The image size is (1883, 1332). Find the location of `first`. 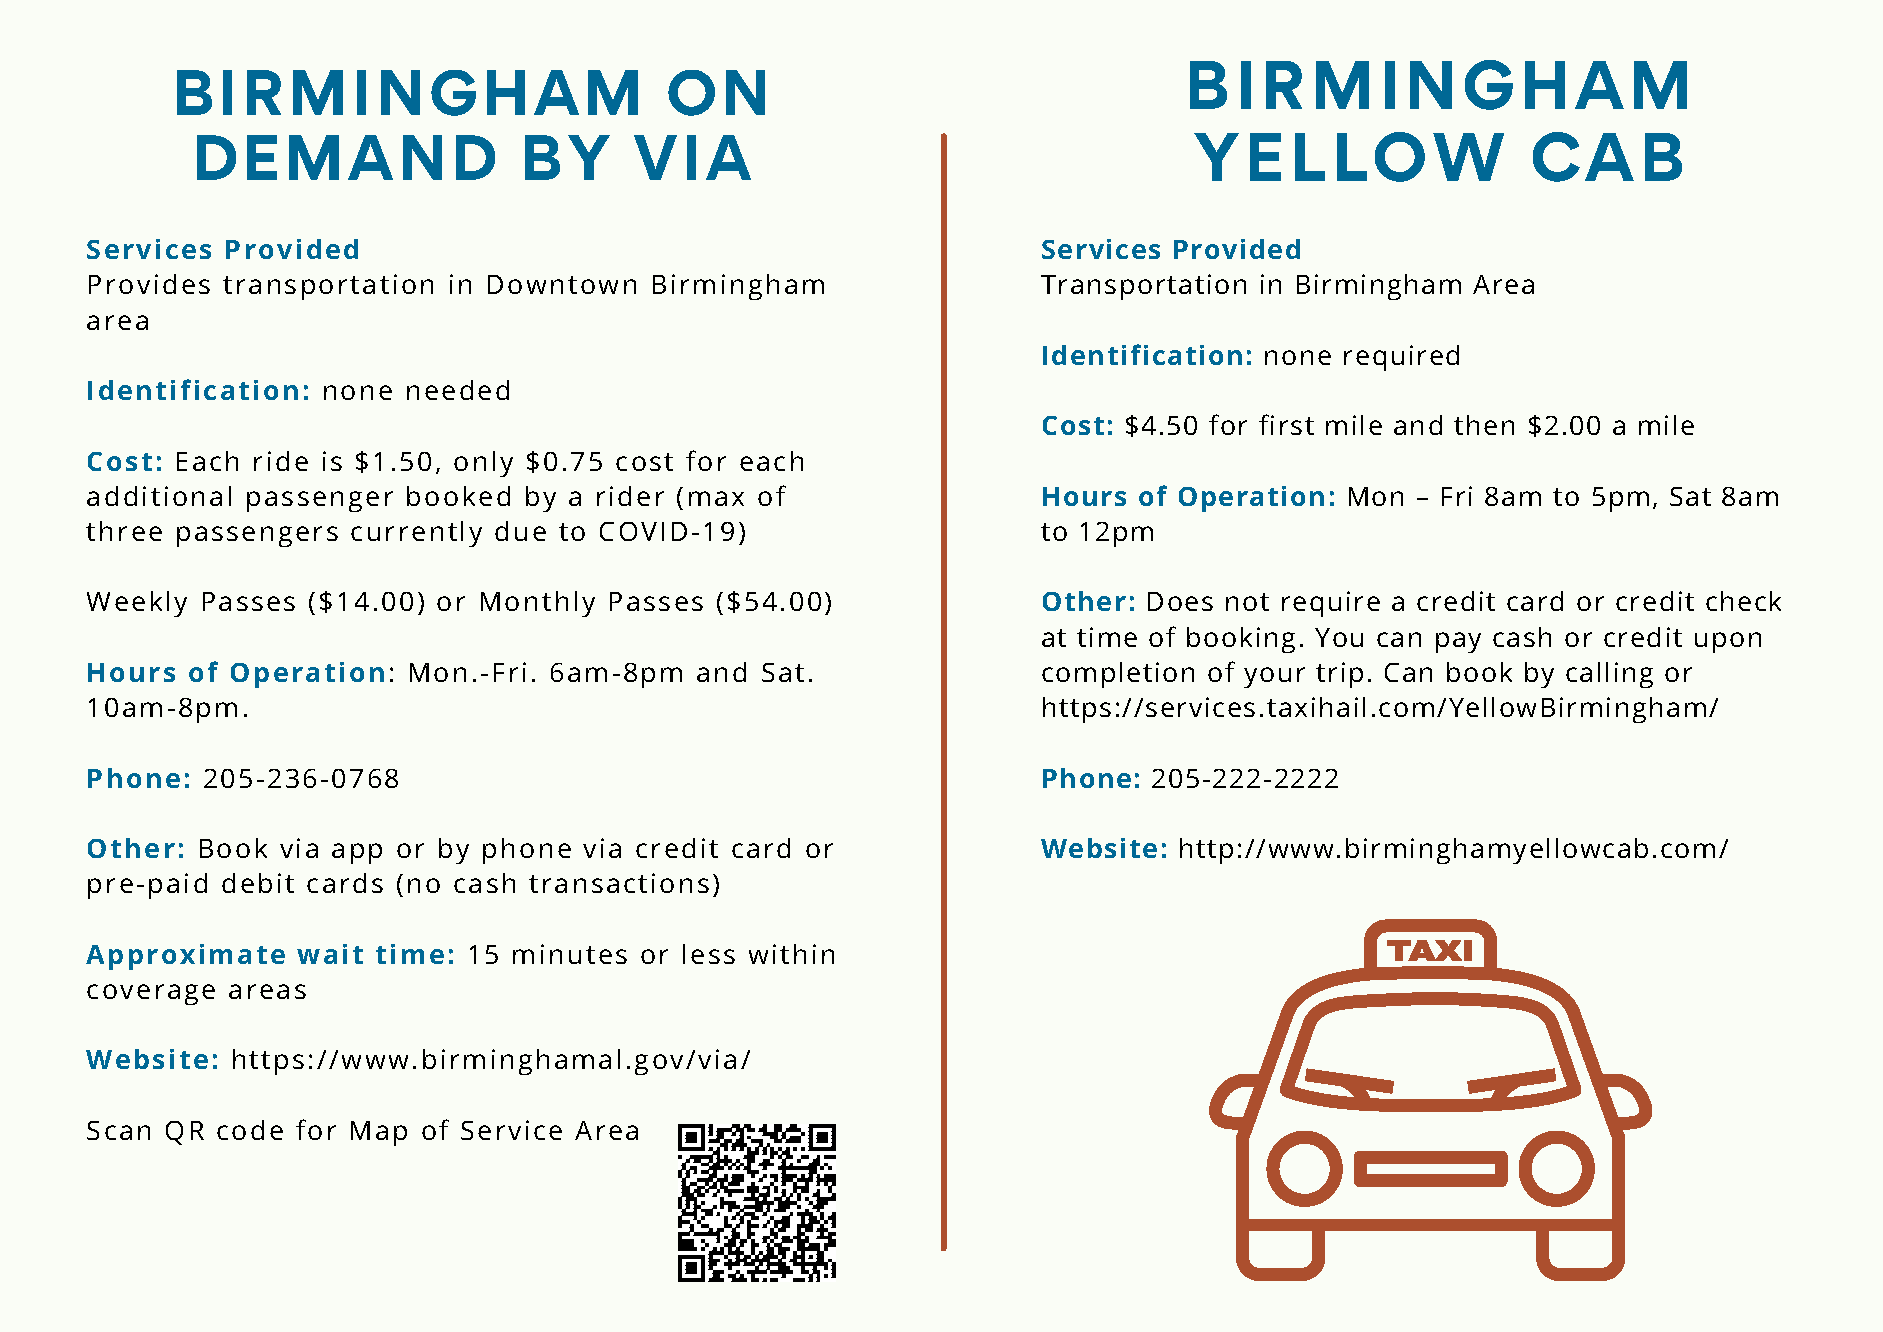

first is located at coordinates (1286, 424).
